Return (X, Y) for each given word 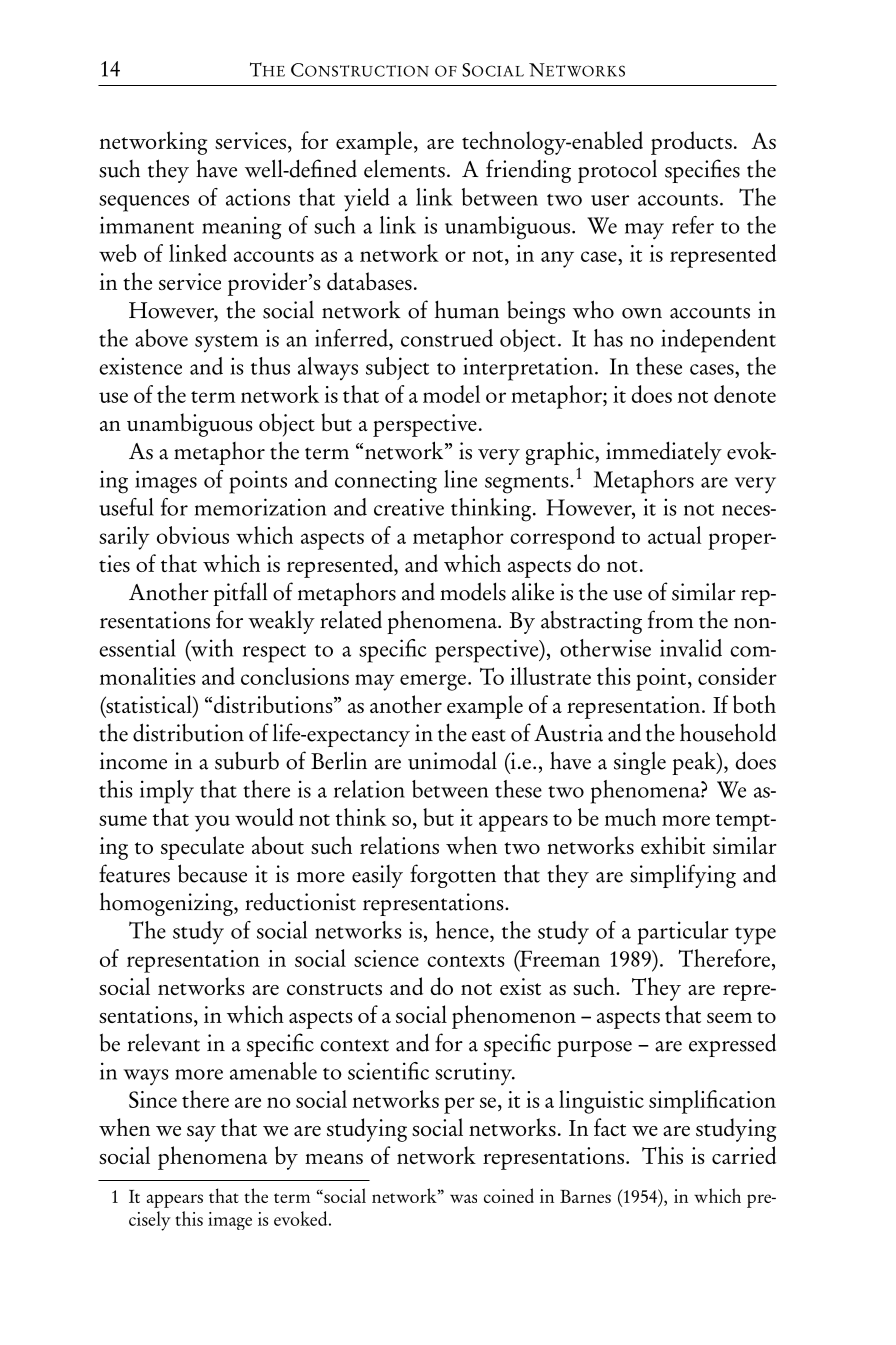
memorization (260, 507)
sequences (144, 203)
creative (409, 507)
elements (404, 168)
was (463, 1198)
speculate (202, 848)
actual (675, 535)
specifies (702, 171)
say (201, 1134)
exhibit (673, 845)
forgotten (453, 876)
